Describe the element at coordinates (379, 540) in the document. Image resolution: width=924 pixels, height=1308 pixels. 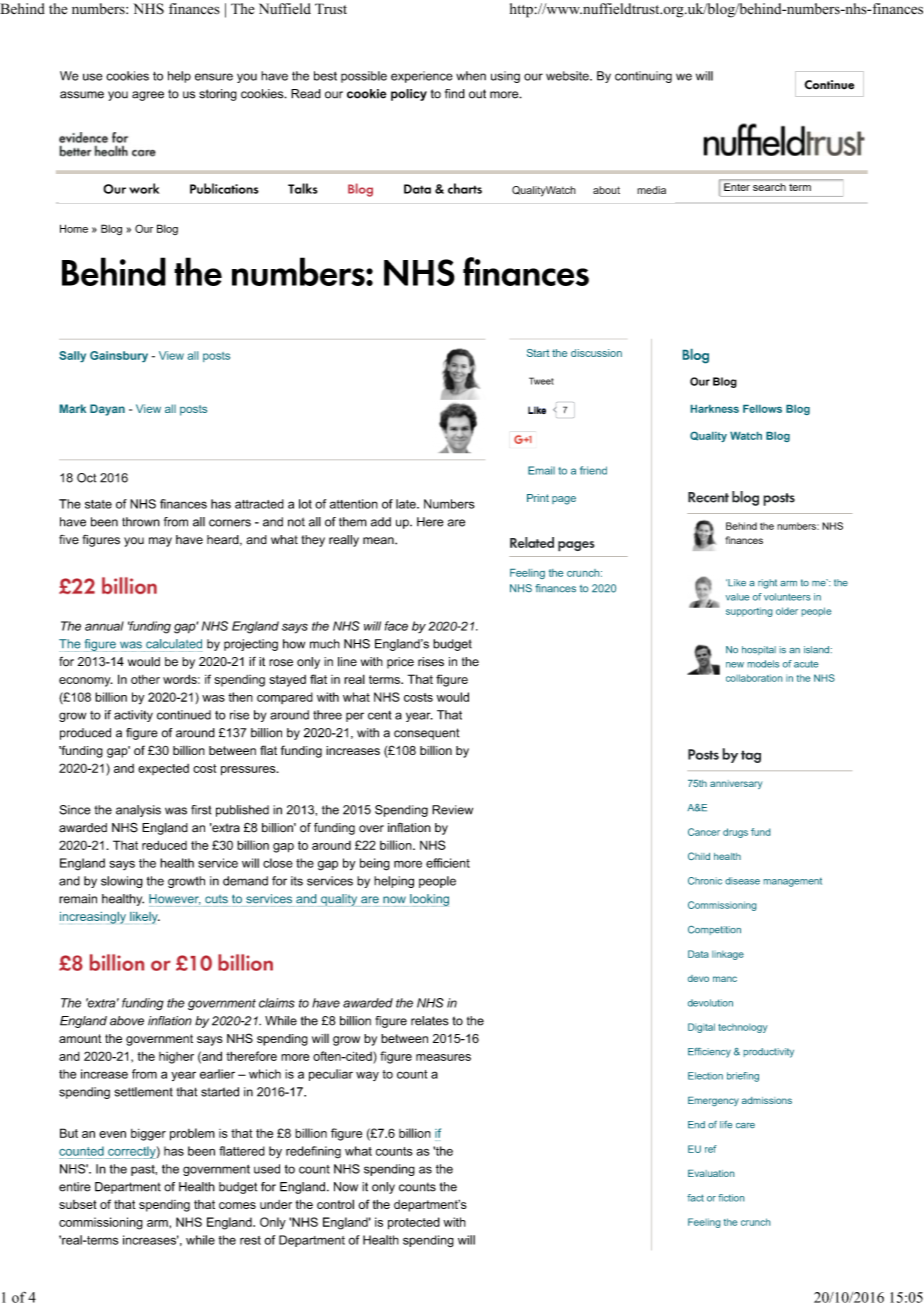
I see `mean` at that location.
